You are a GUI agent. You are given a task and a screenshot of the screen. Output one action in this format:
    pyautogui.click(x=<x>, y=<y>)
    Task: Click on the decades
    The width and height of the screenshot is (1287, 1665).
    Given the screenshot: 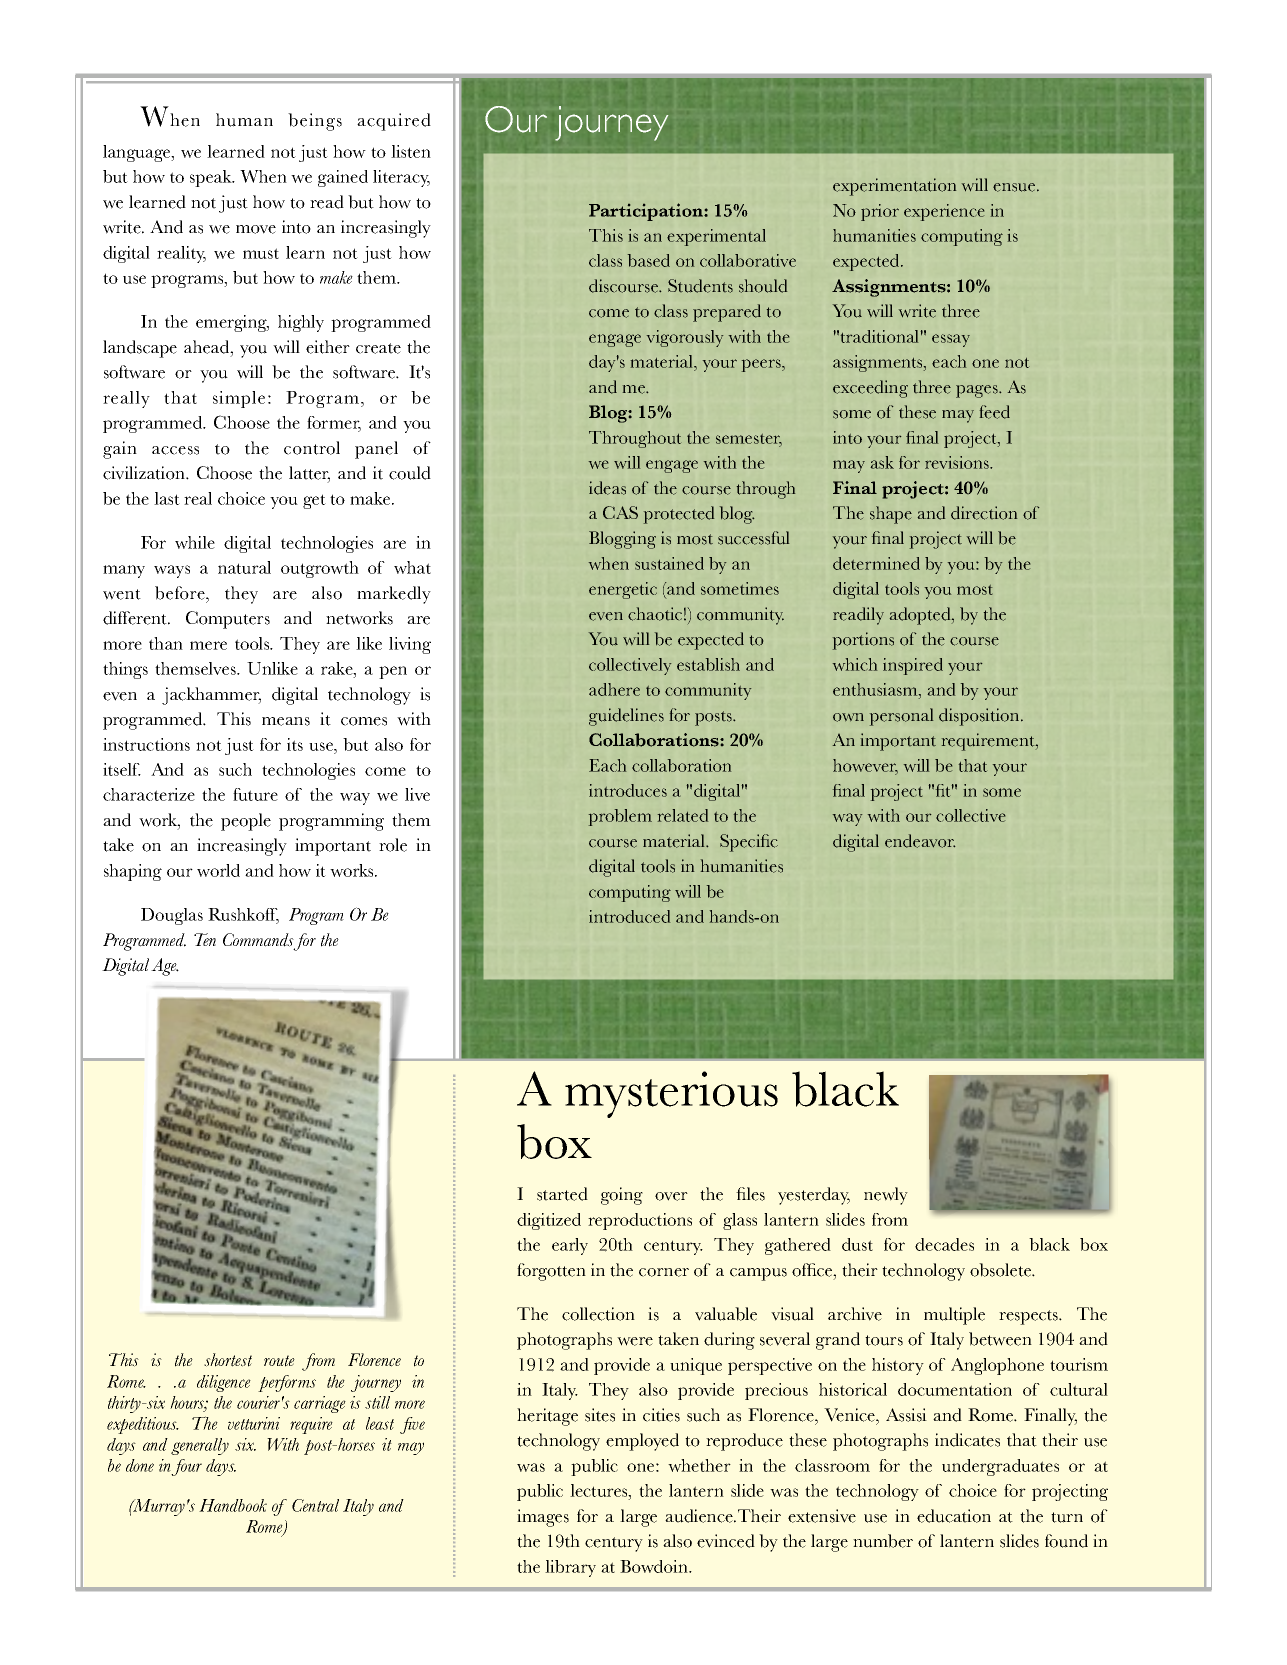 What is the action you would take?
    pyautogui.click(x=944, y=1244)
